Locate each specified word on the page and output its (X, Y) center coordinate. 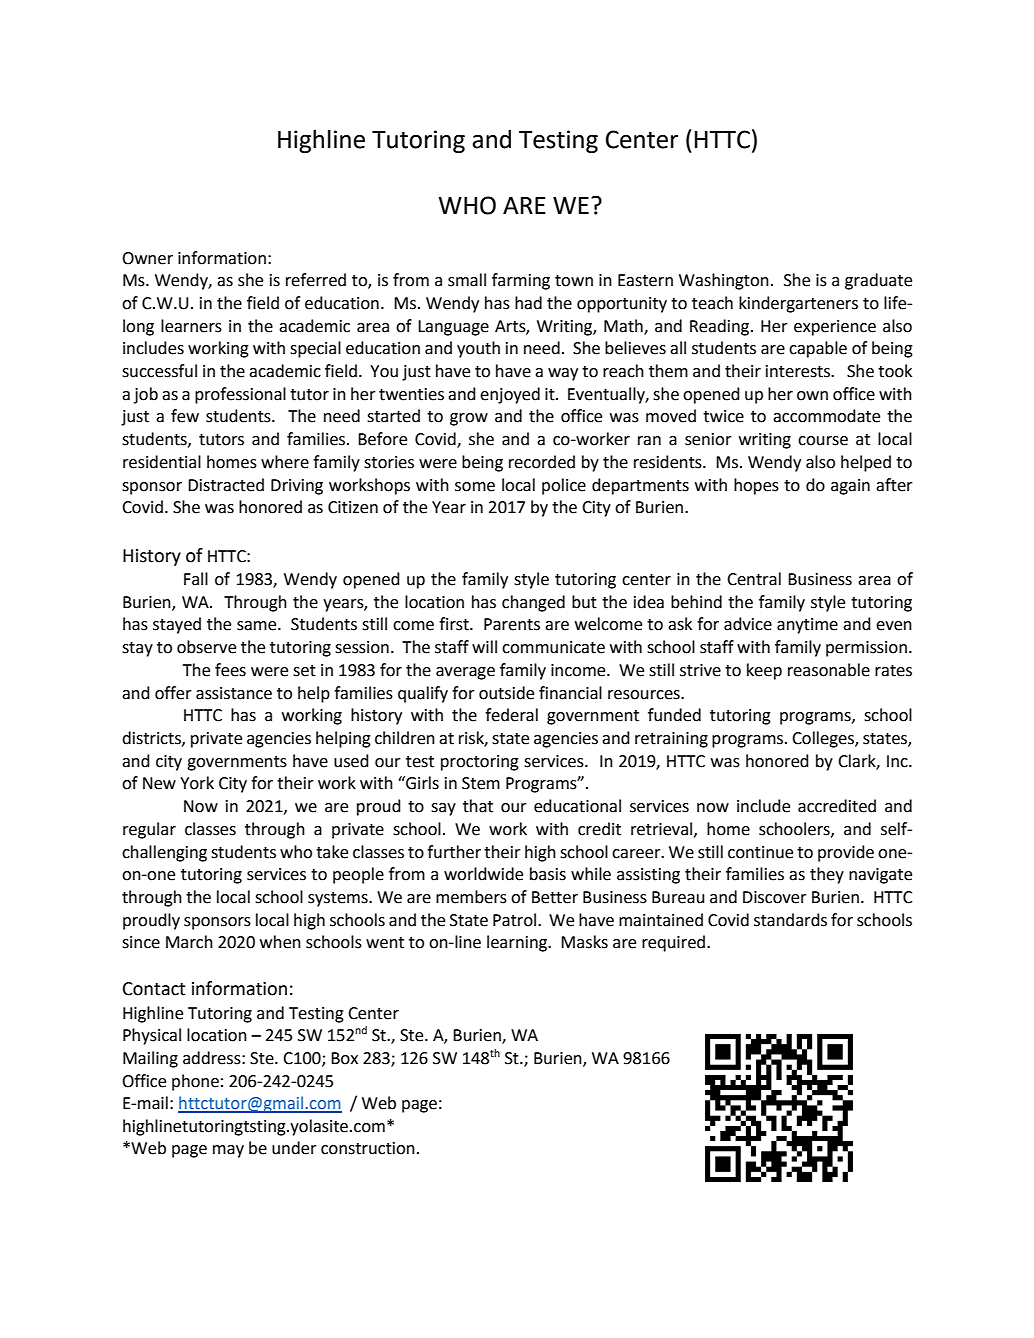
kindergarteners (798, 304)
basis (548, 874)
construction (368, 1148)
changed (533, 603)
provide (846, 853)
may (228, 1151)
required (675, 943)
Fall (196, 579)
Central (754, 579)
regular (149, 830)
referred (316, 280)
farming (521, 281)
